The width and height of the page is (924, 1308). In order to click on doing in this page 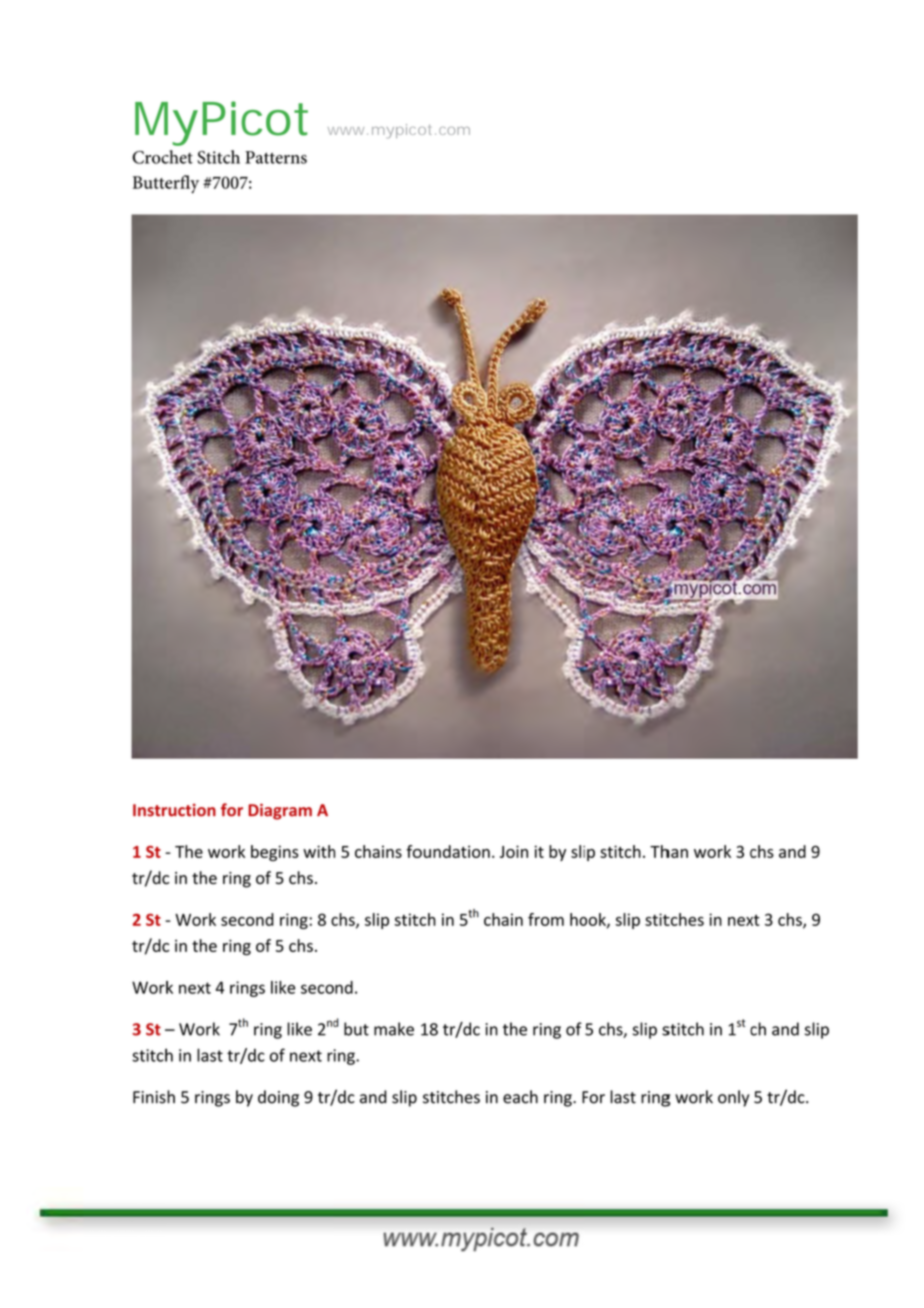, I will do `click(278, 1098)`.
